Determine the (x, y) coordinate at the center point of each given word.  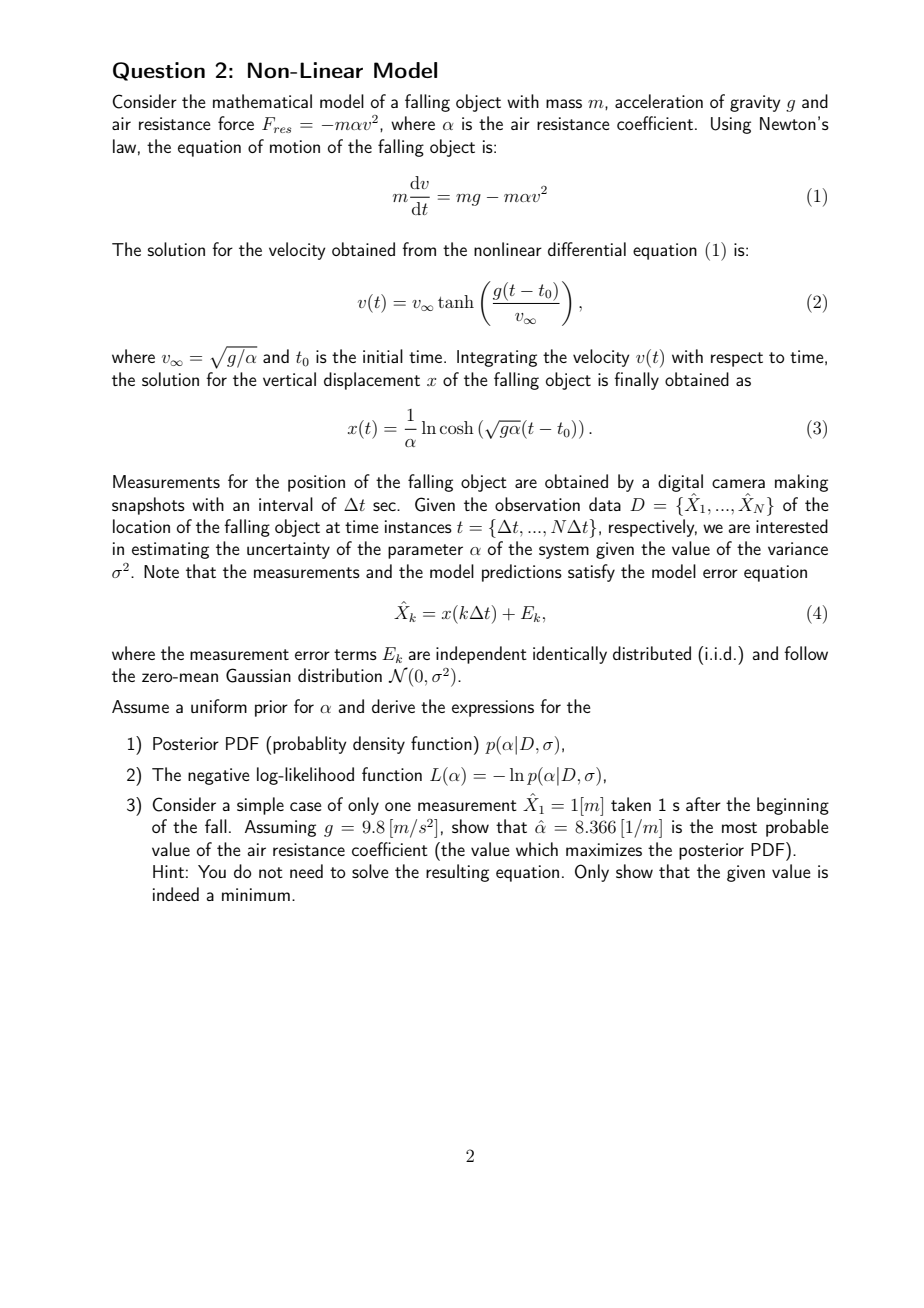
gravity (755, 103)
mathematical (262, 101)
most (739, 827)
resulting (457, 873)
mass (564, 103)
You (212, 871)
